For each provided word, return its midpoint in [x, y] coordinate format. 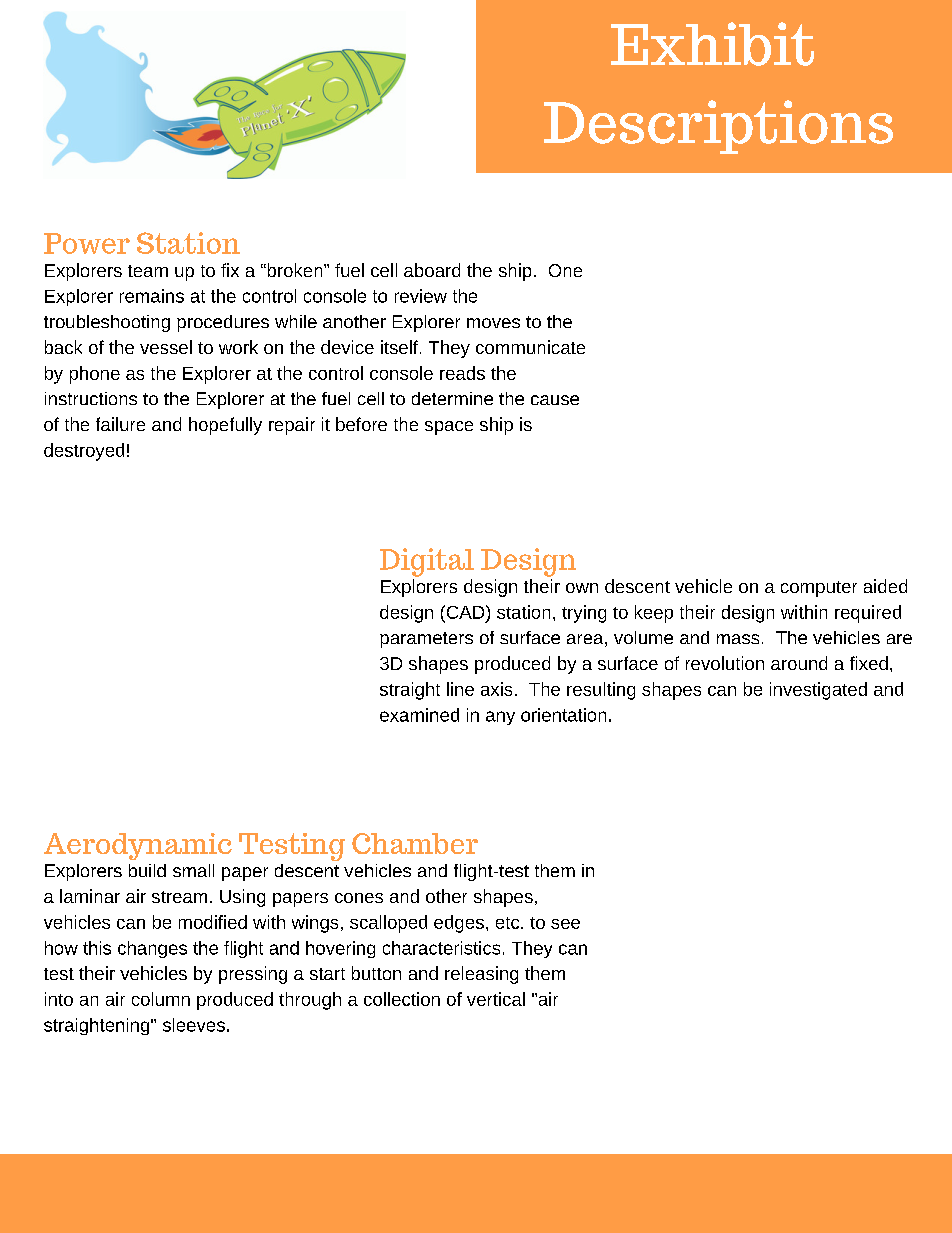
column [161, 999]
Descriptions [718, 127]
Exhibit [712, 44]
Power [87, 243]
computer [819, 589]
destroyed [84, 452]
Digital [427, 562]
